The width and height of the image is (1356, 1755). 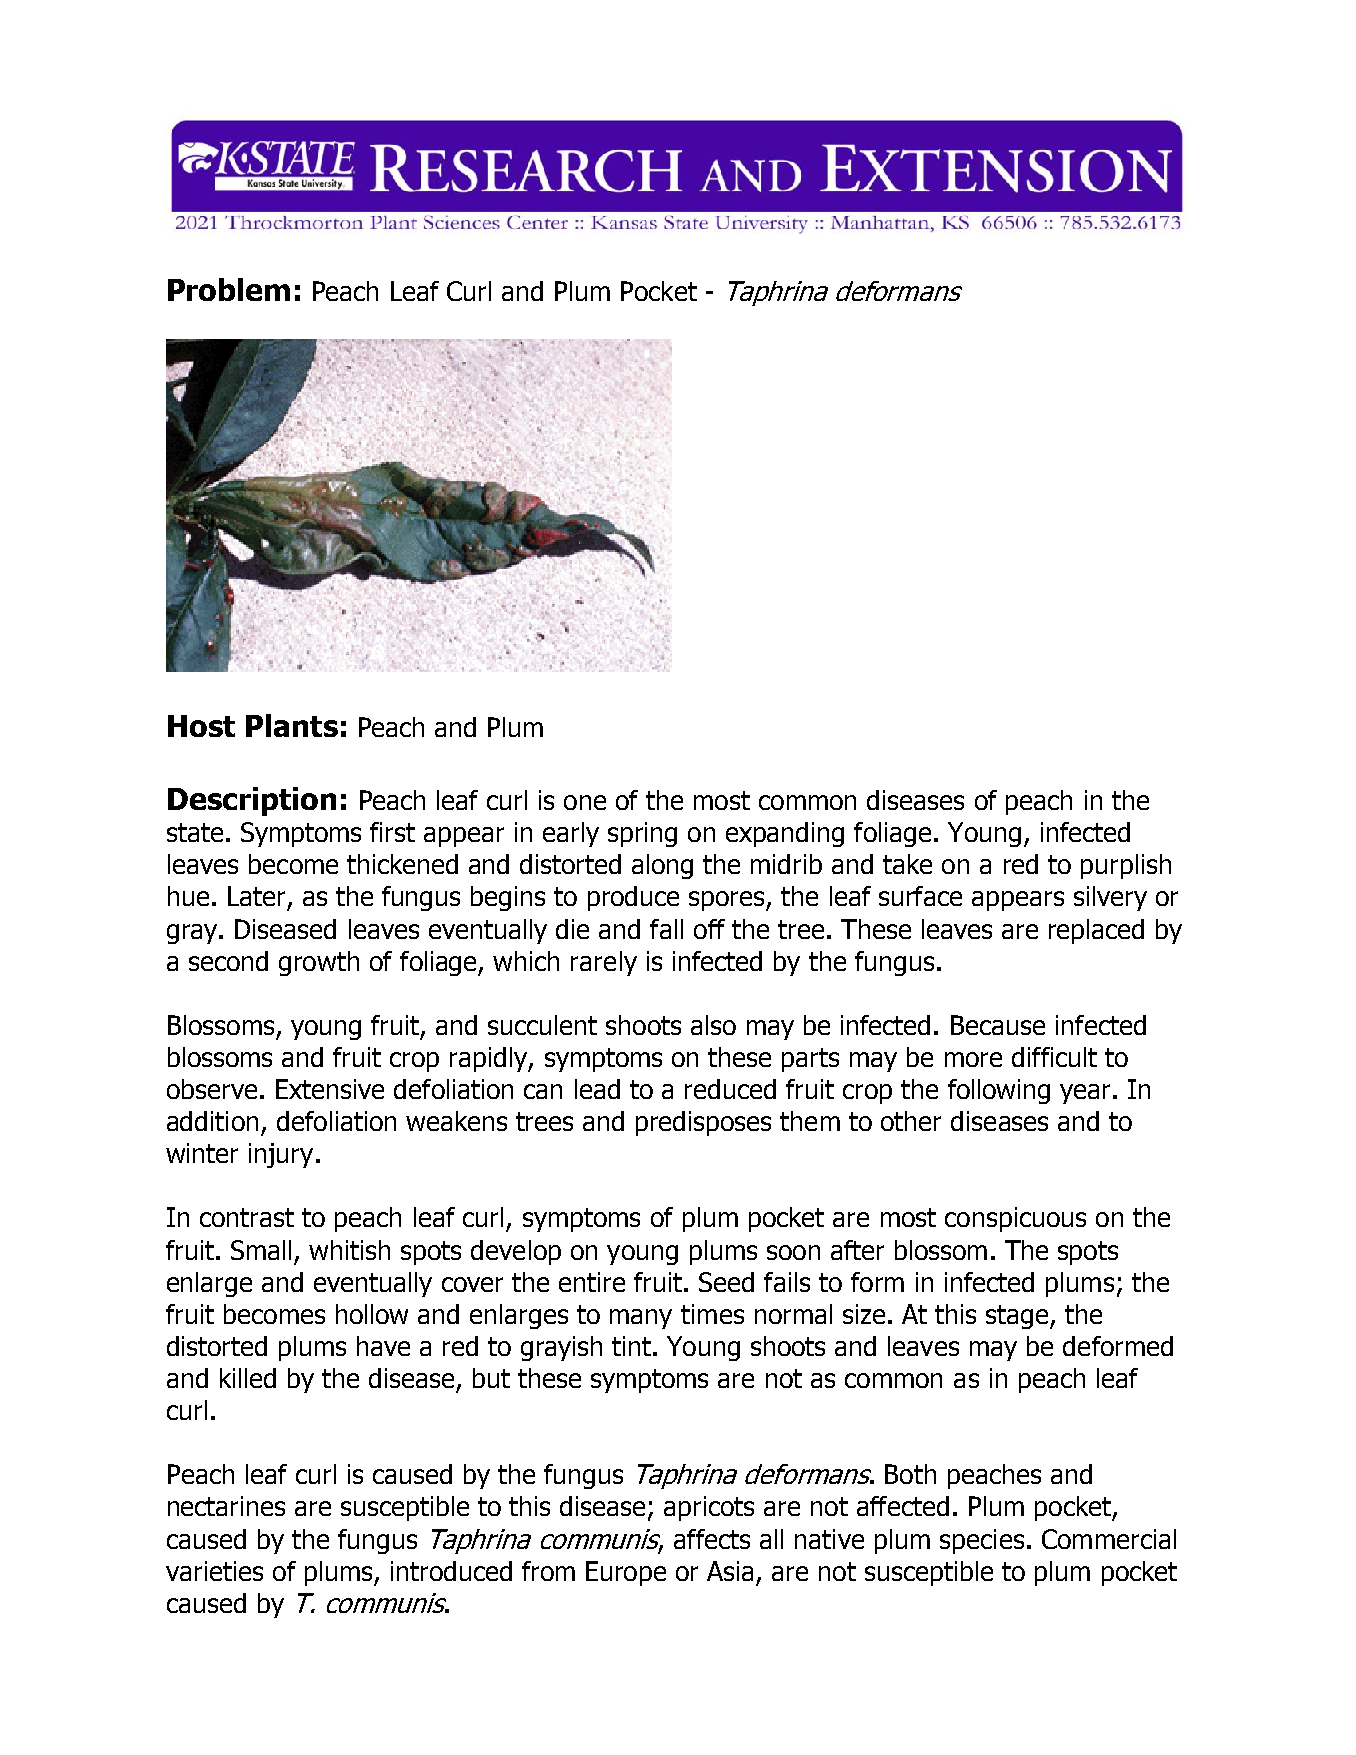 I want to click on Plants, so click(x=292, y=725).
